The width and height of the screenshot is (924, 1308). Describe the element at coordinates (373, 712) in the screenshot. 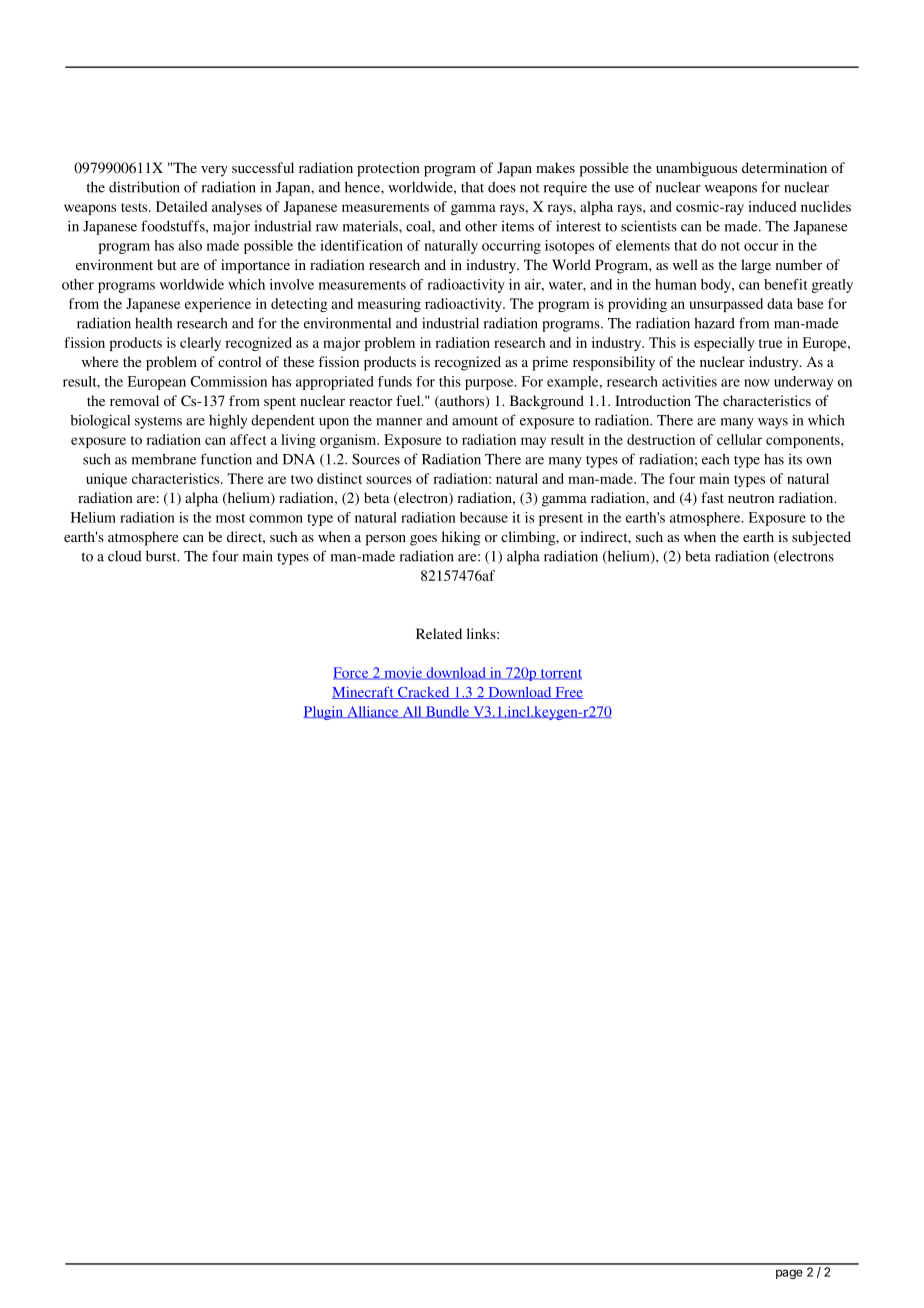

I see `Alliance` at that location.
